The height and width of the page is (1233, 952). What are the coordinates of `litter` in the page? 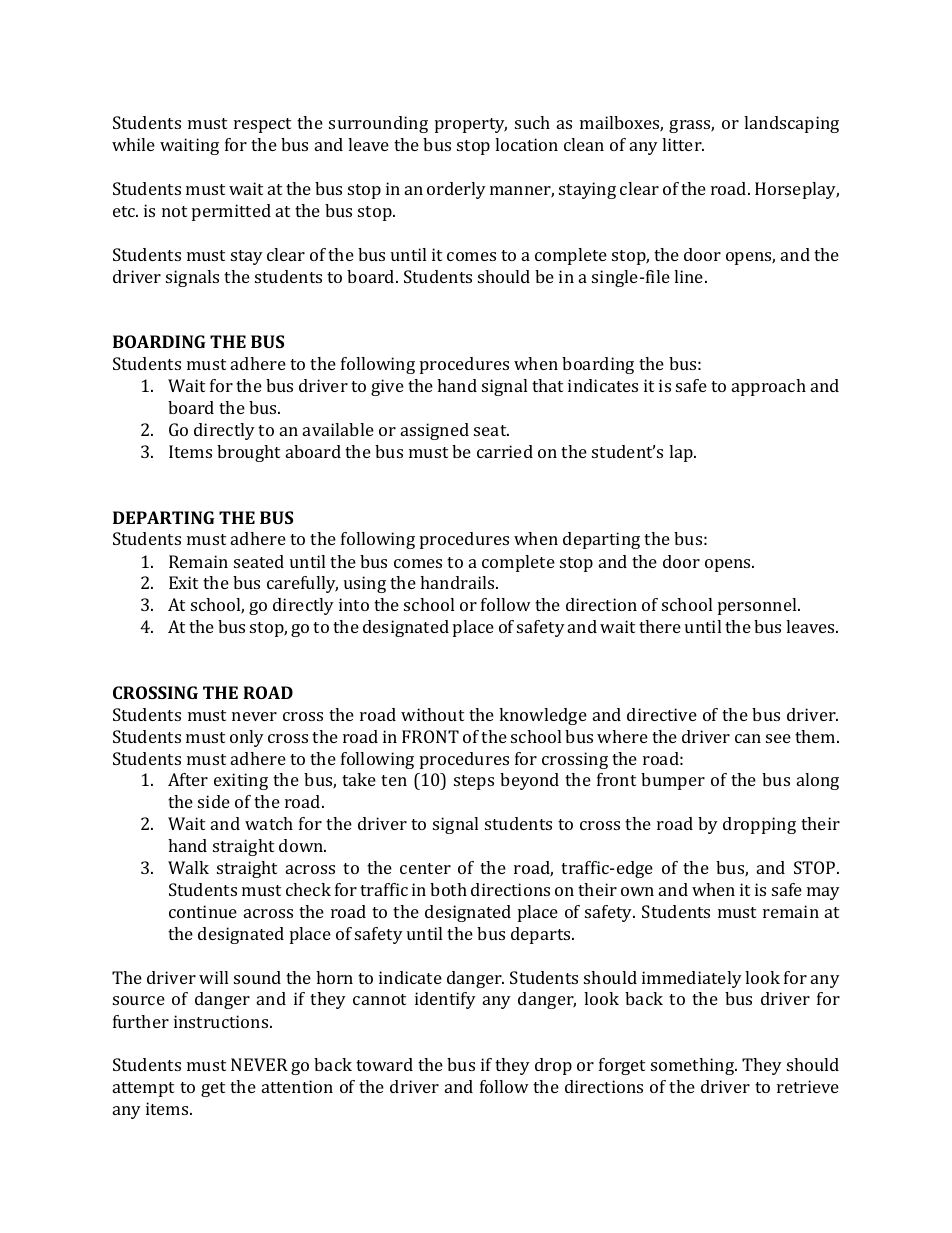 It's located at (683, 144).
